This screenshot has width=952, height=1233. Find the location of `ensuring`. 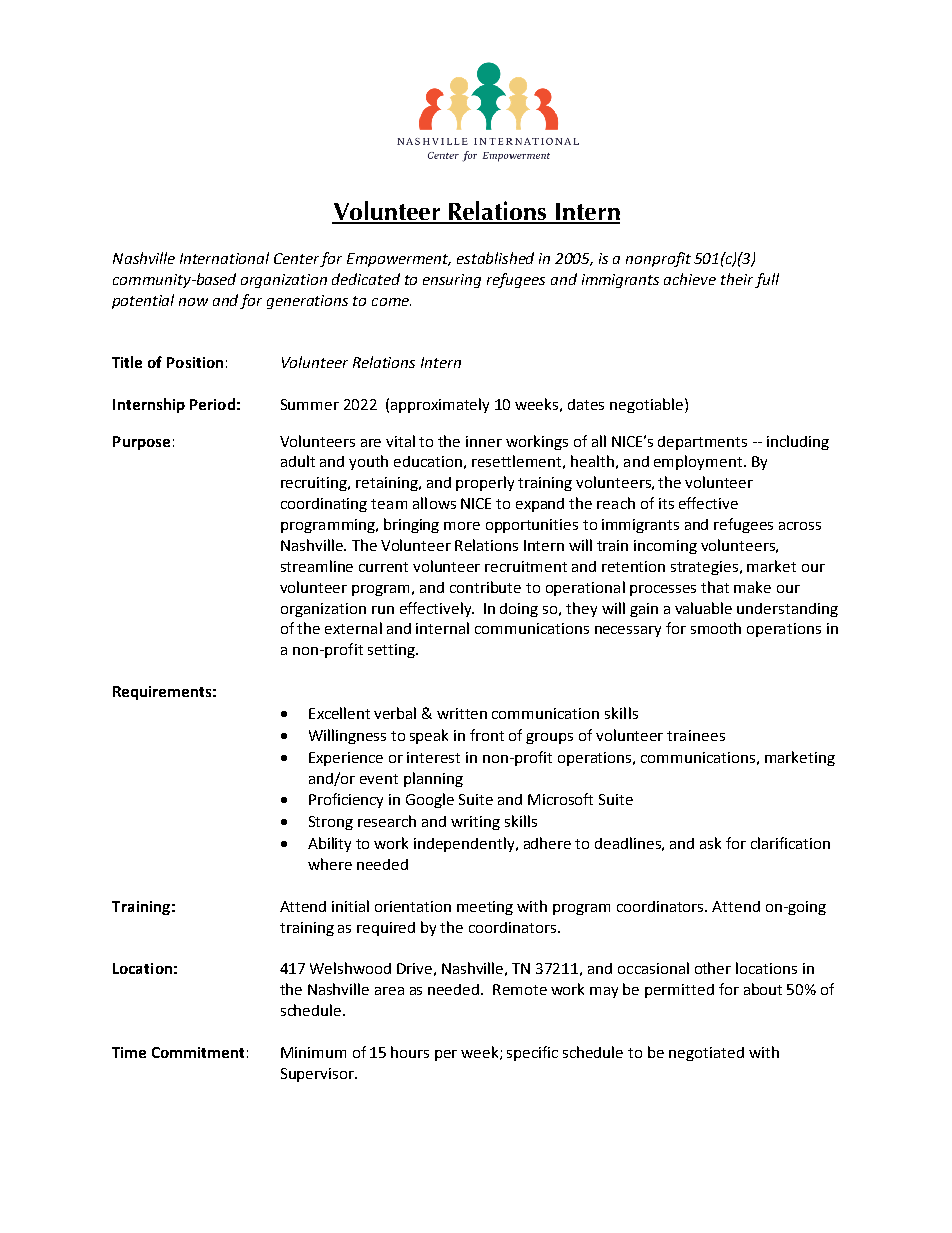

ensuring is located at coordinates (452, 281).
